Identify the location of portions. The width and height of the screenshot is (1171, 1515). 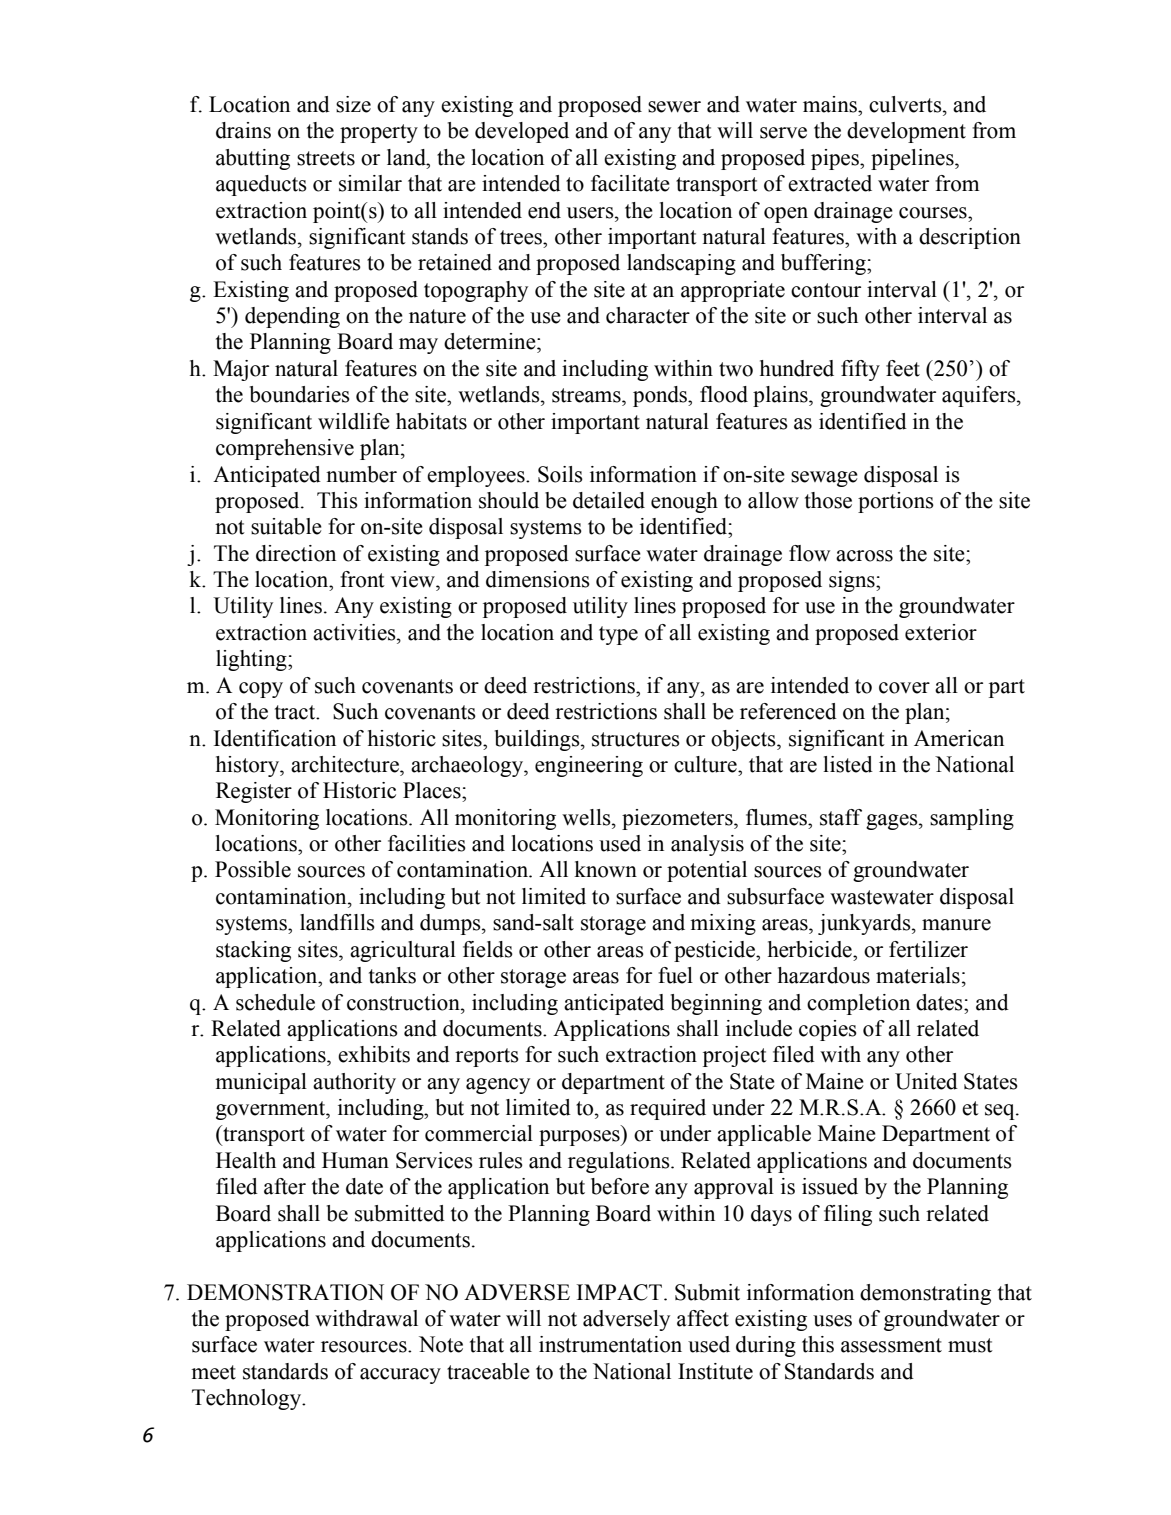
(896, 502).
